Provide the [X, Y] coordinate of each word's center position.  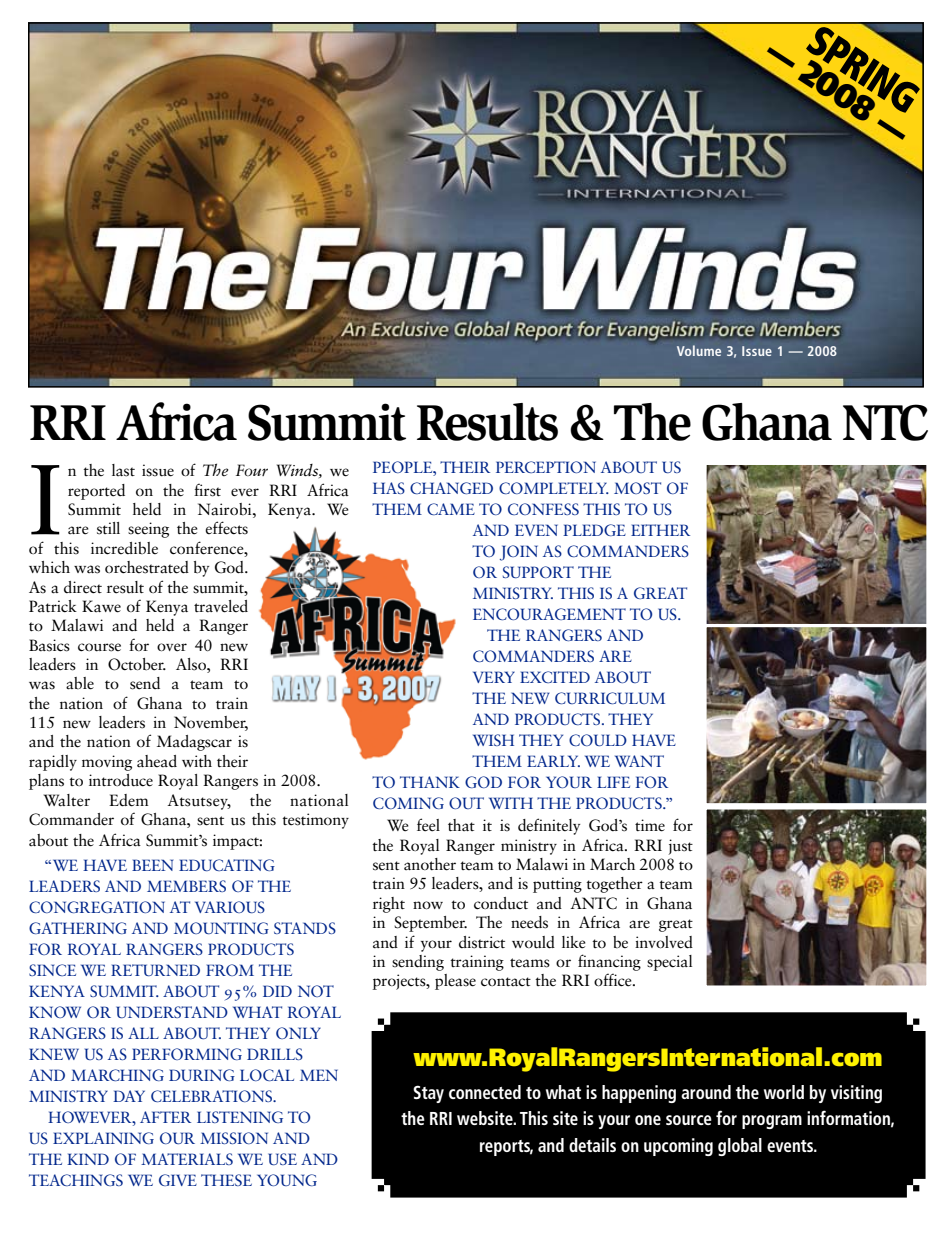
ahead [157, 761]
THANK [430, 782]
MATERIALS [187, 1159]
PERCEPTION [546, 467]
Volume [699, 350]
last [123, 470]
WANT [639, 761]
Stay [428, 1094]
